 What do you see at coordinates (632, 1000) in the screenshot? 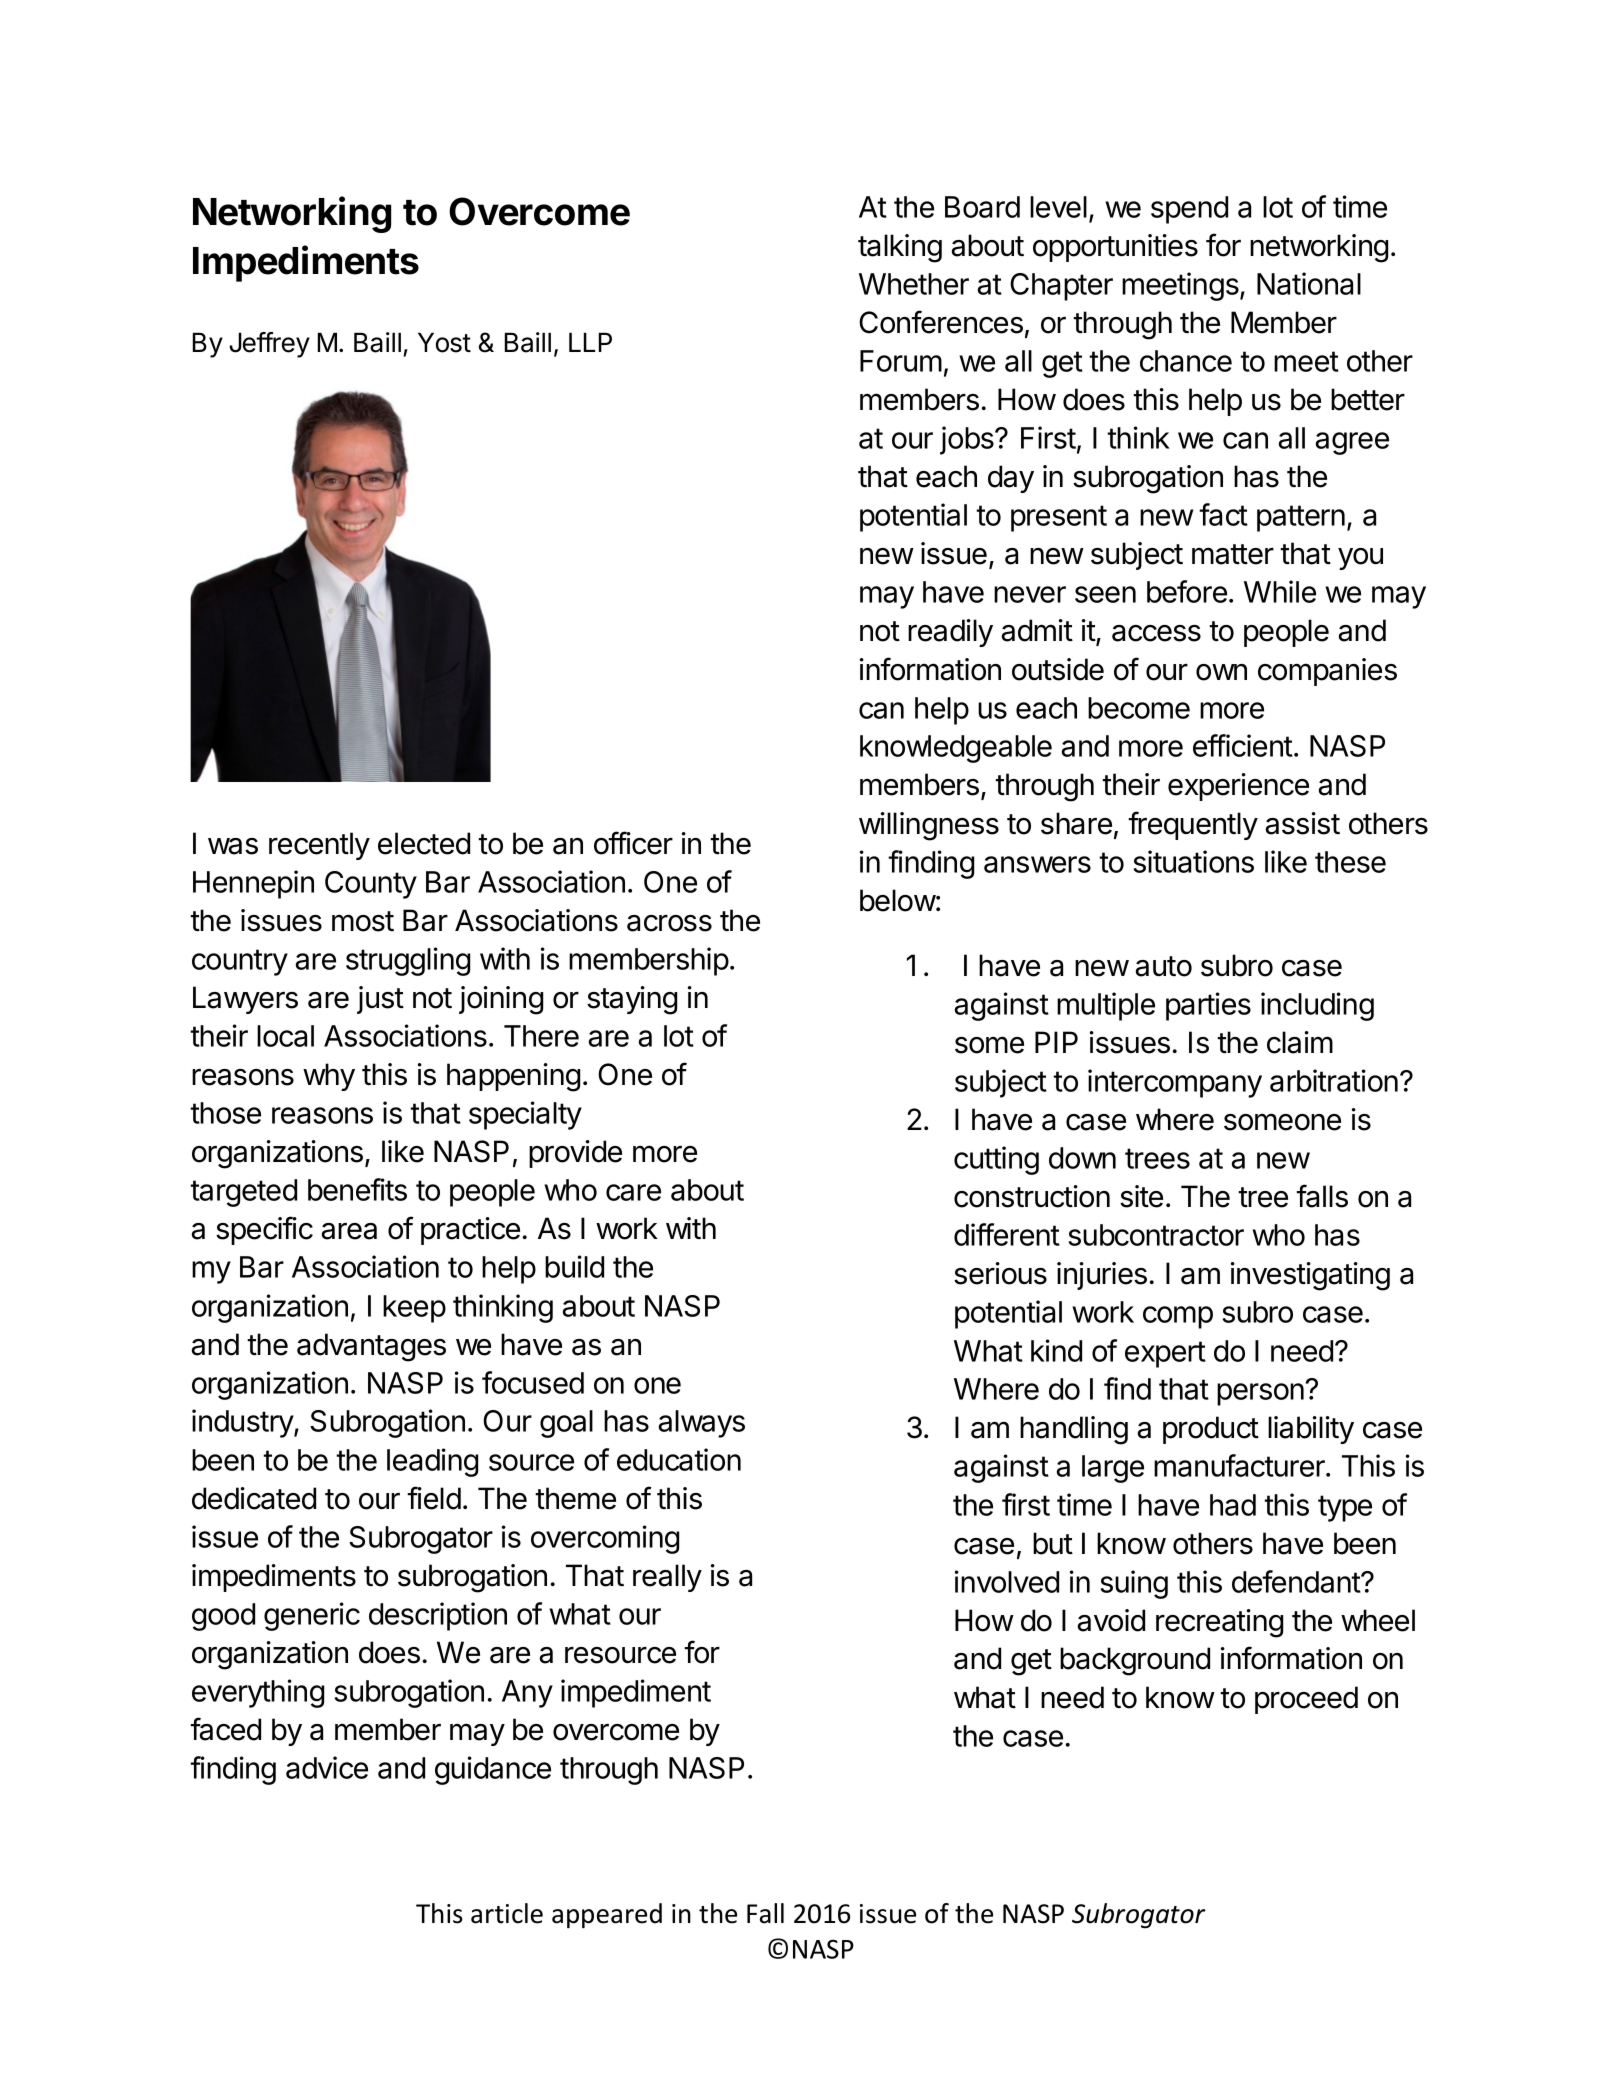
I see `staying` at bounding box center [632, 1000].
